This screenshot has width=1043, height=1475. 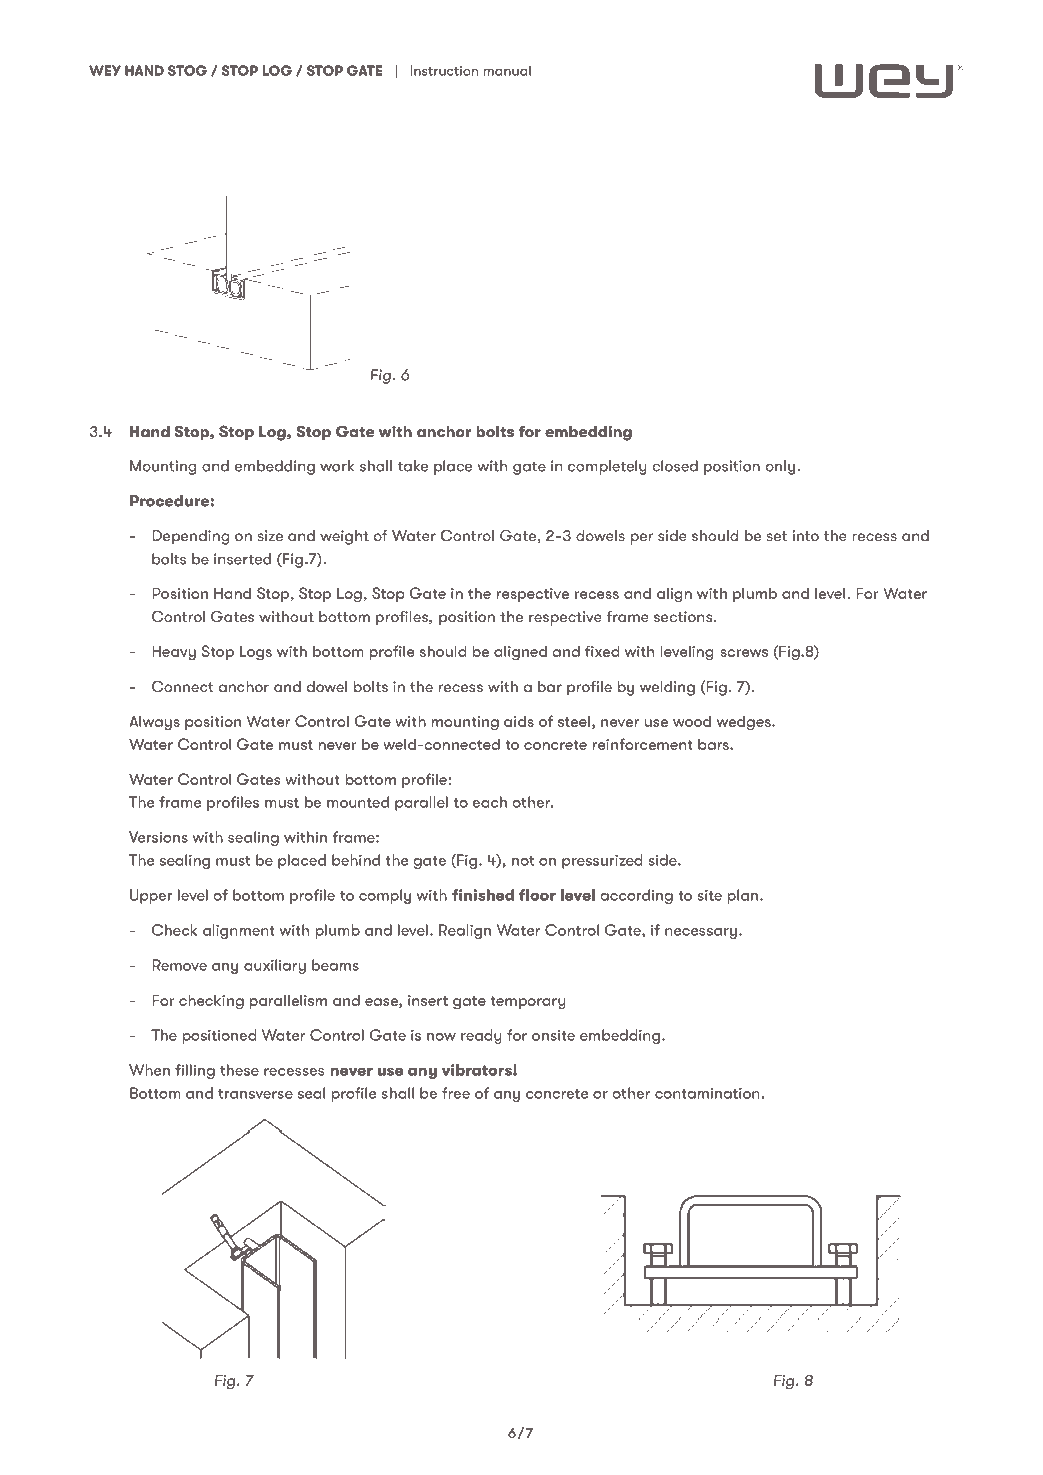 I want to click on manual, so click(x=507, y=70).
